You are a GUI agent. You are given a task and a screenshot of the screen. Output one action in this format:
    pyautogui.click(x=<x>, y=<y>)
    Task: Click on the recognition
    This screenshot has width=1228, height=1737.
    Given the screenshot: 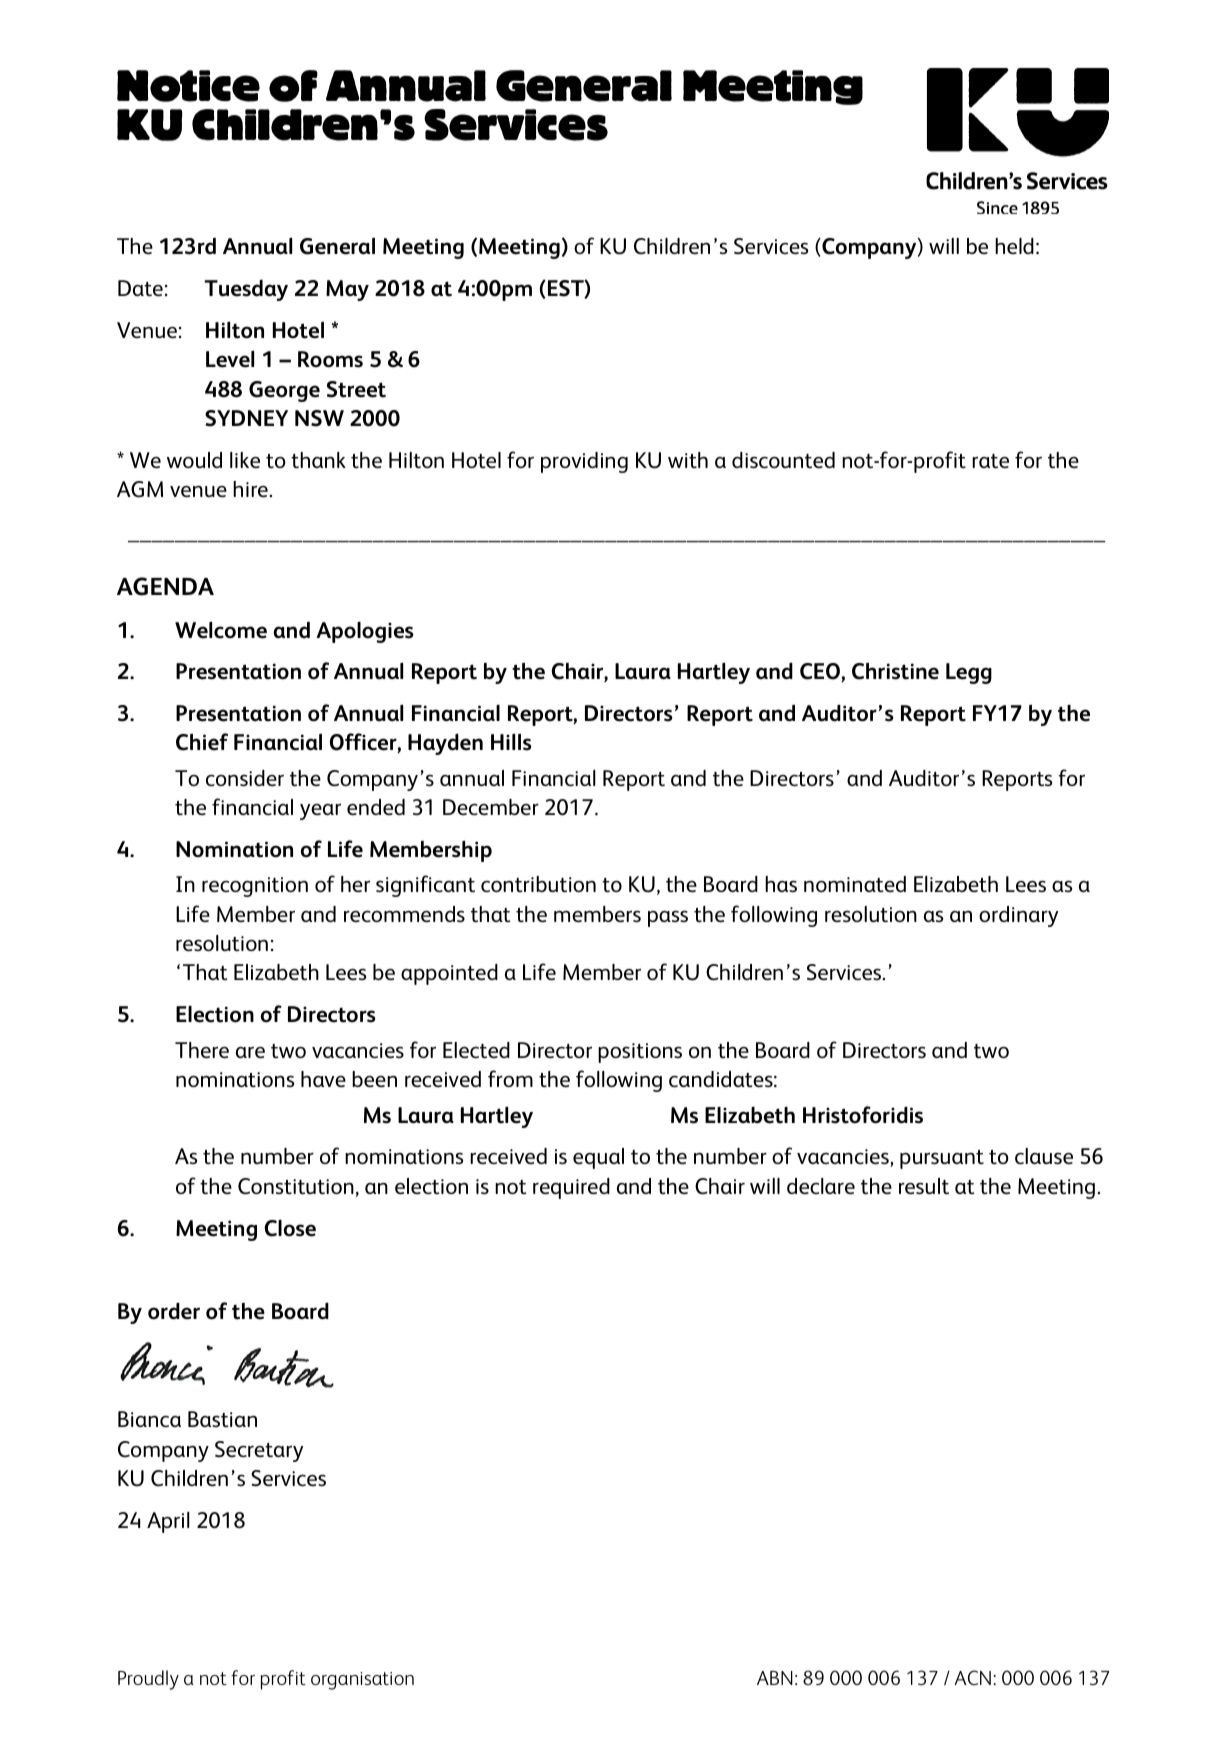 What is the action you would take?
    pyautogui.click(x=255, y=887)
